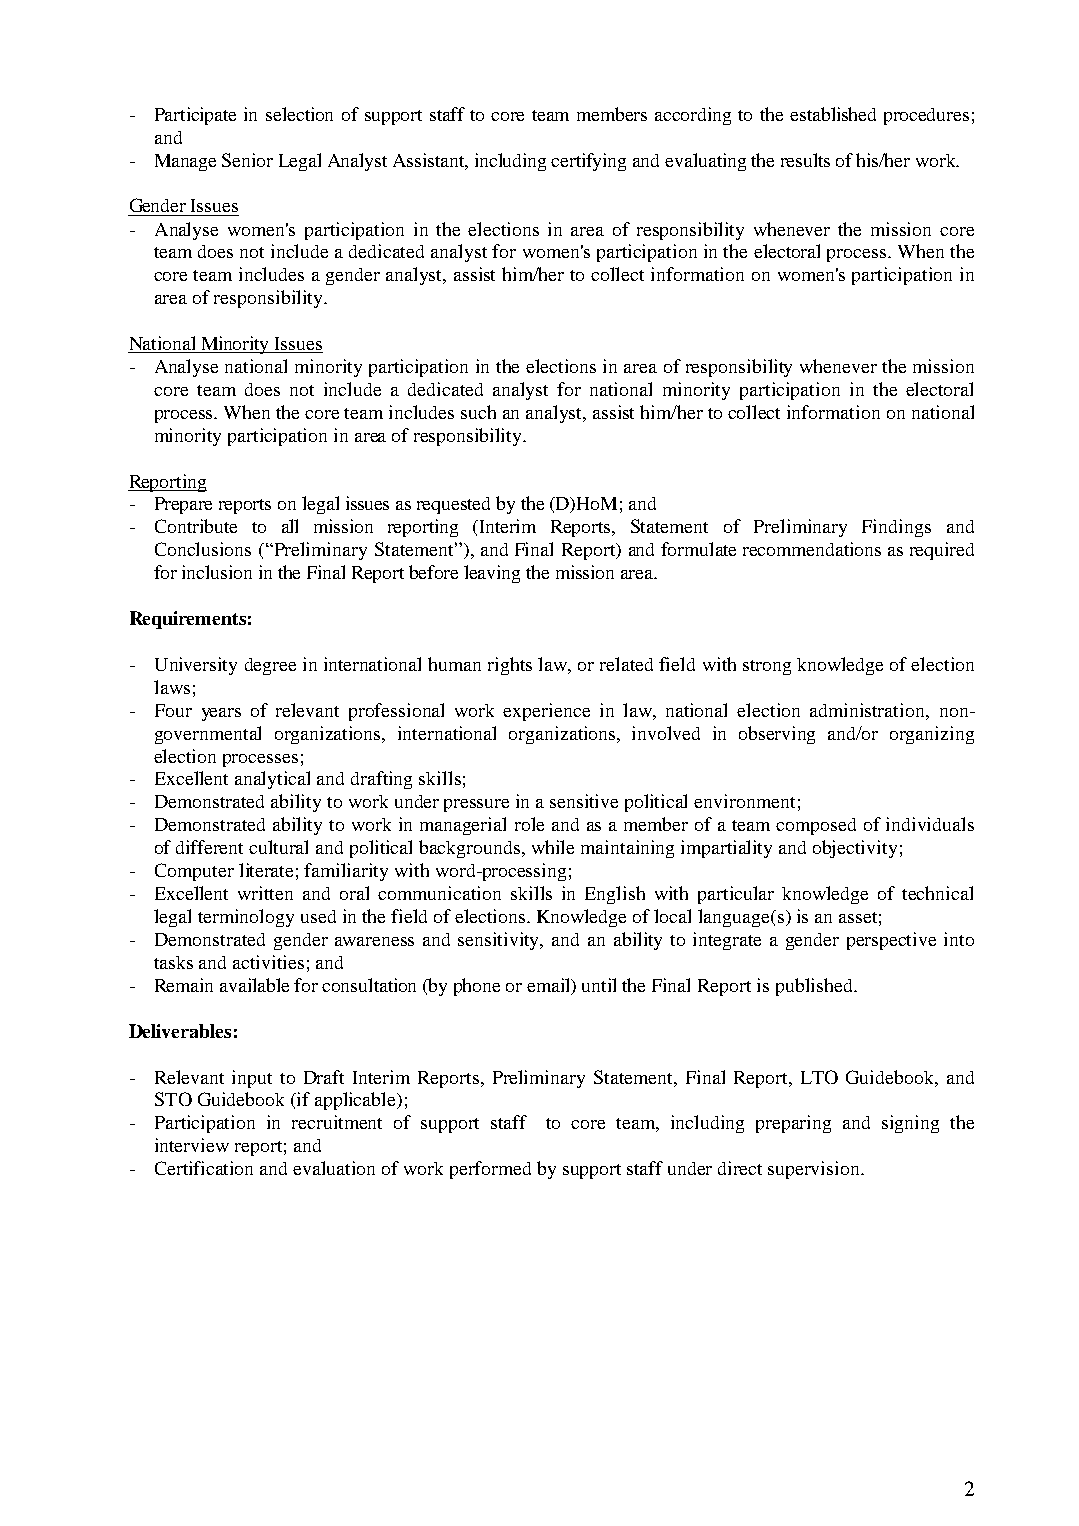 The image size is (1079, 1526). Describe the element at coordinates (588, 162) in the screenshot. I see `certifying` at that location.
